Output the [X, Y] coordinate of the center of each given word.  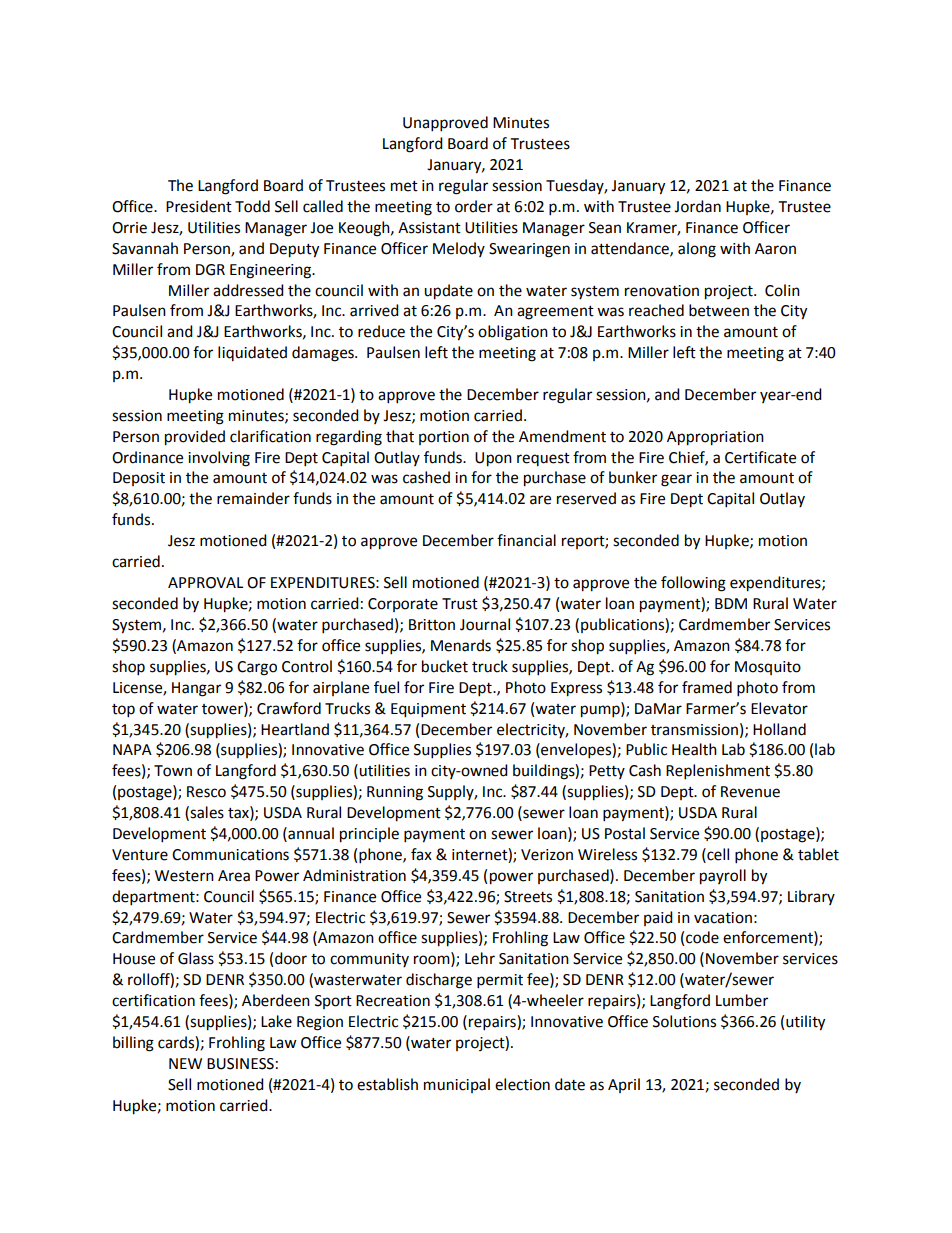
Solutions [684, 1021]
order [474, 206]
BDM [731, 603]
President [199, 206]
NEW [185, 1063]
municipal [457, 1085]
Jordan [697, 206]
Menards [461, 645]
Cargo [257, 668]
